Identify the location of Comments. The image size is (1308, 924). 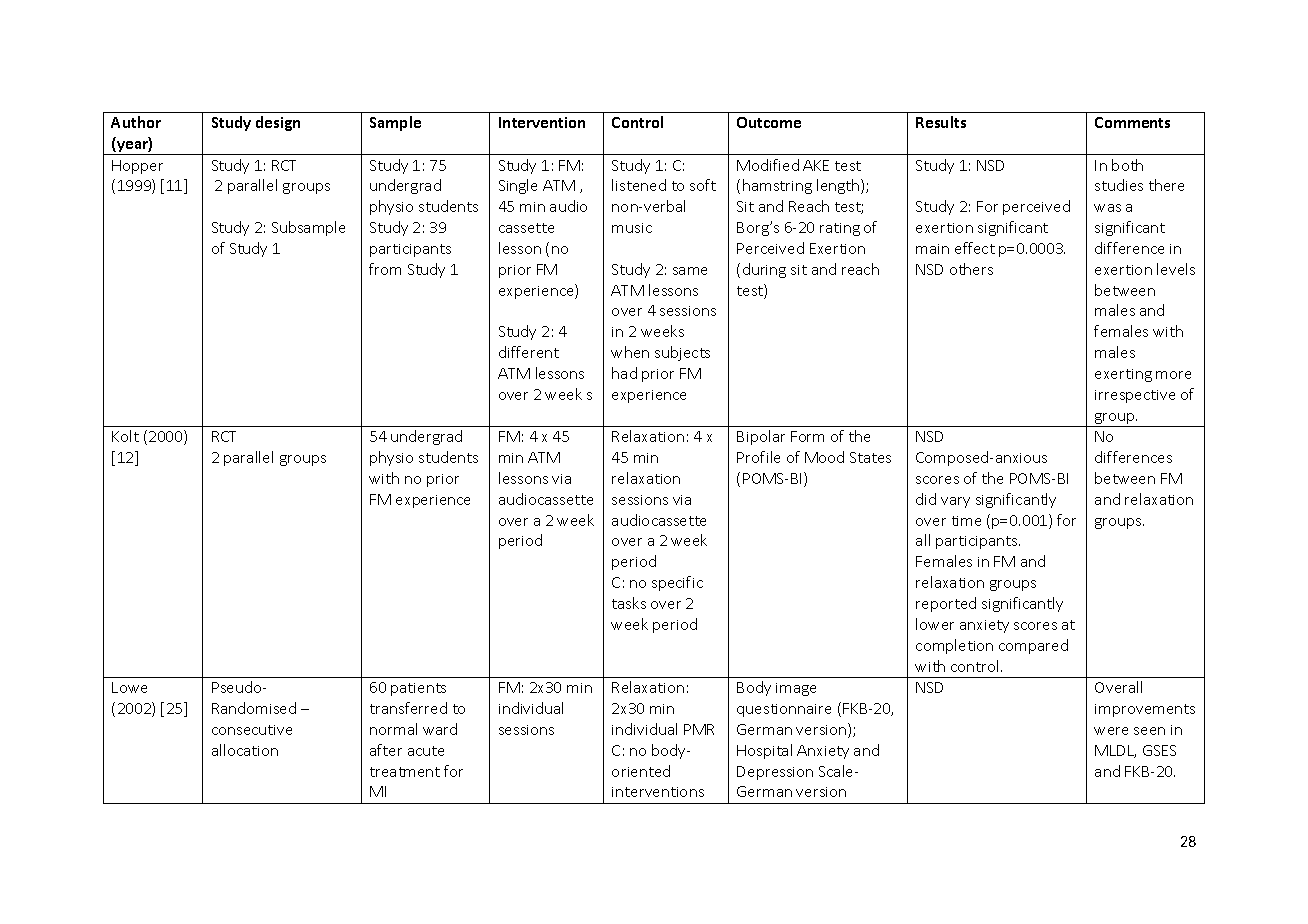
(1132, 122).
